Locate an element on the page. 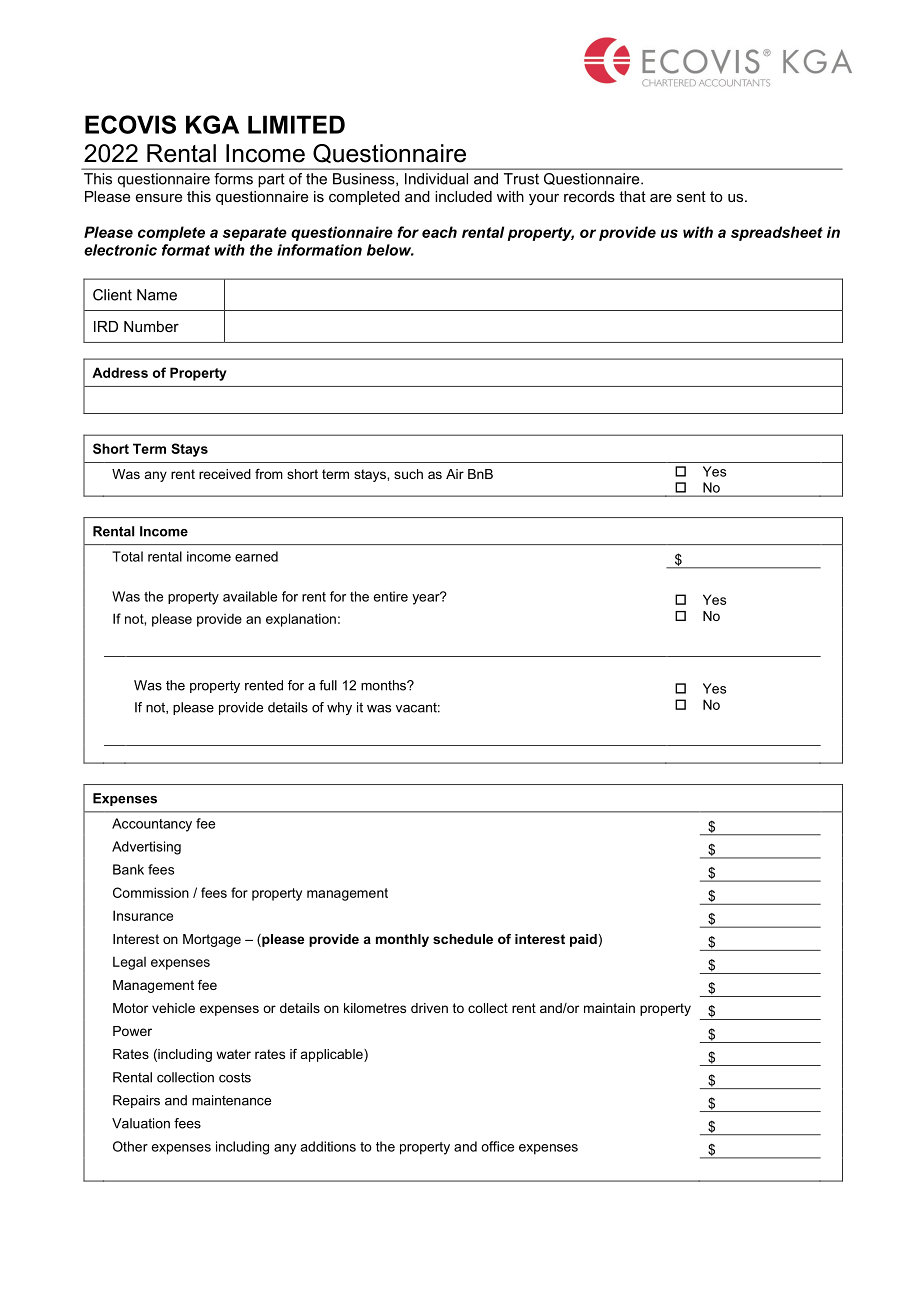 The width and height of the document is (924, 1308). such is located at coordinates (408, 474).
